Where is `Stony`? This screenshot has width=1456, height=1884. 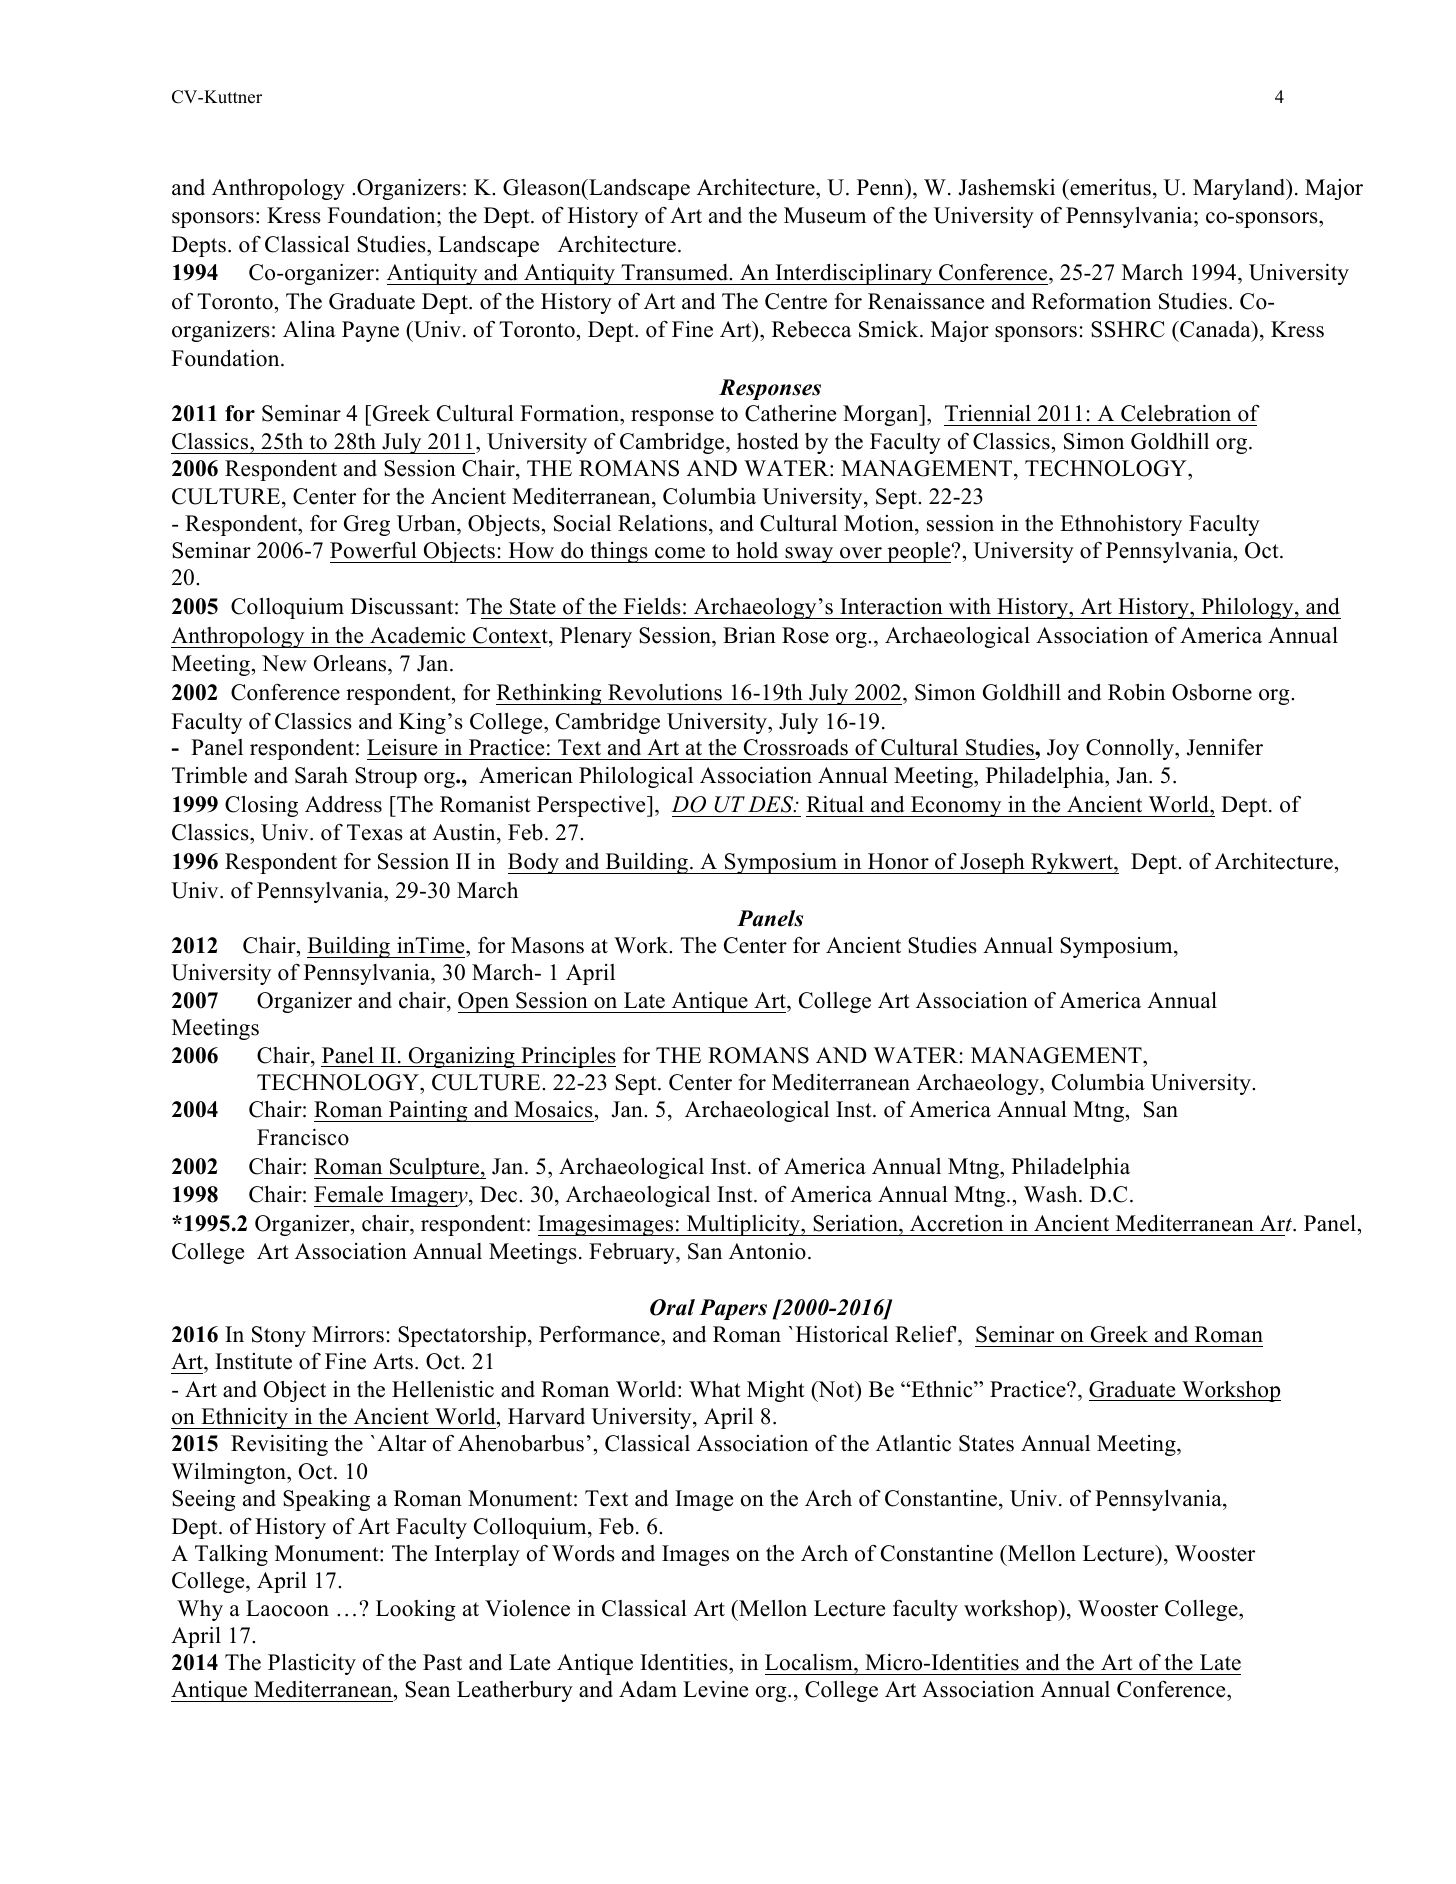
Stony is located at coordinates (279, 1336).
